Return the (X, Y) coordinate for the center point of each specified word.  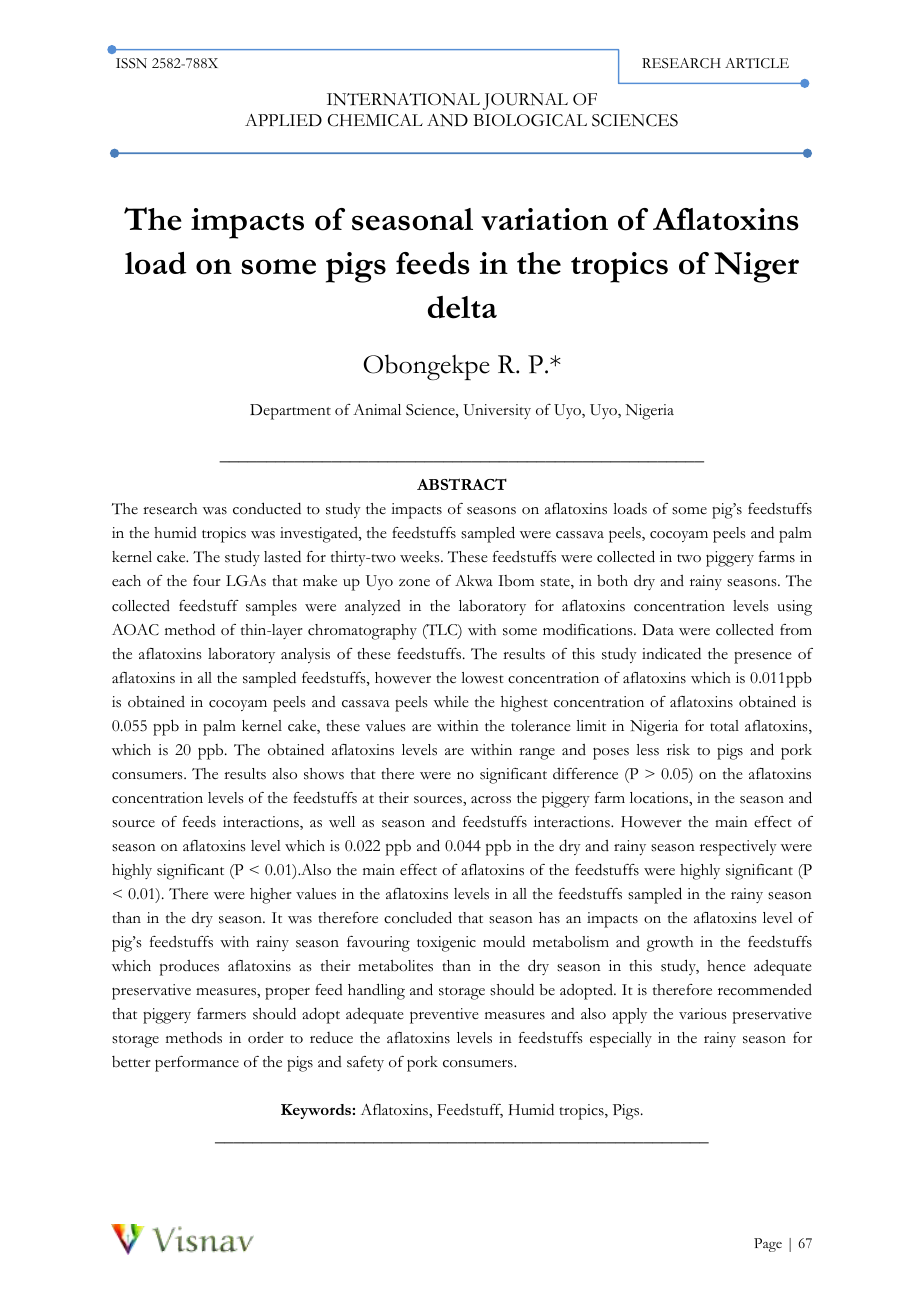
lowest (482, 678)
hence (726, 966)
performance (197, 1064)
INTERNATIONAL (403, 99)
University (497, 411)
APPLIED (283, 120)
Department (290, 412)
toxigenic (446, 944)
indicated (671, 653)
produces (189, 968)
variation (544, 219)
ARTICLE (757, 63)
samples (271, 608)
